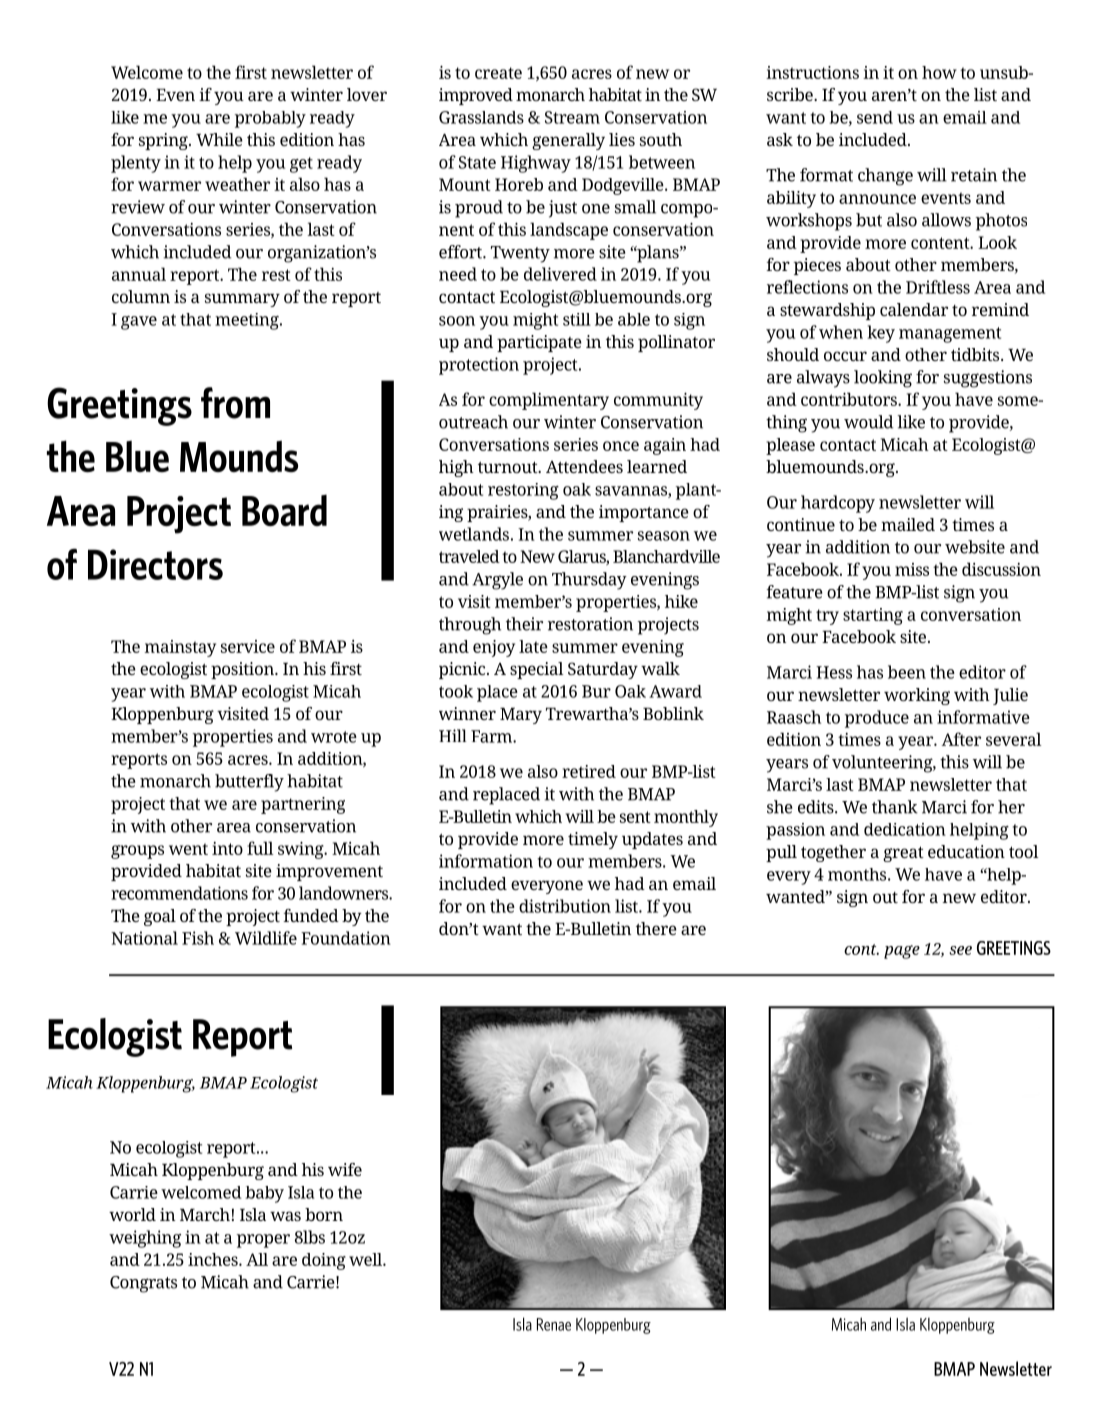 The width and height of the page is (1099, 1422). Describe the element at coordinates (572, 117) in the page. I see `Stream` at that location.
